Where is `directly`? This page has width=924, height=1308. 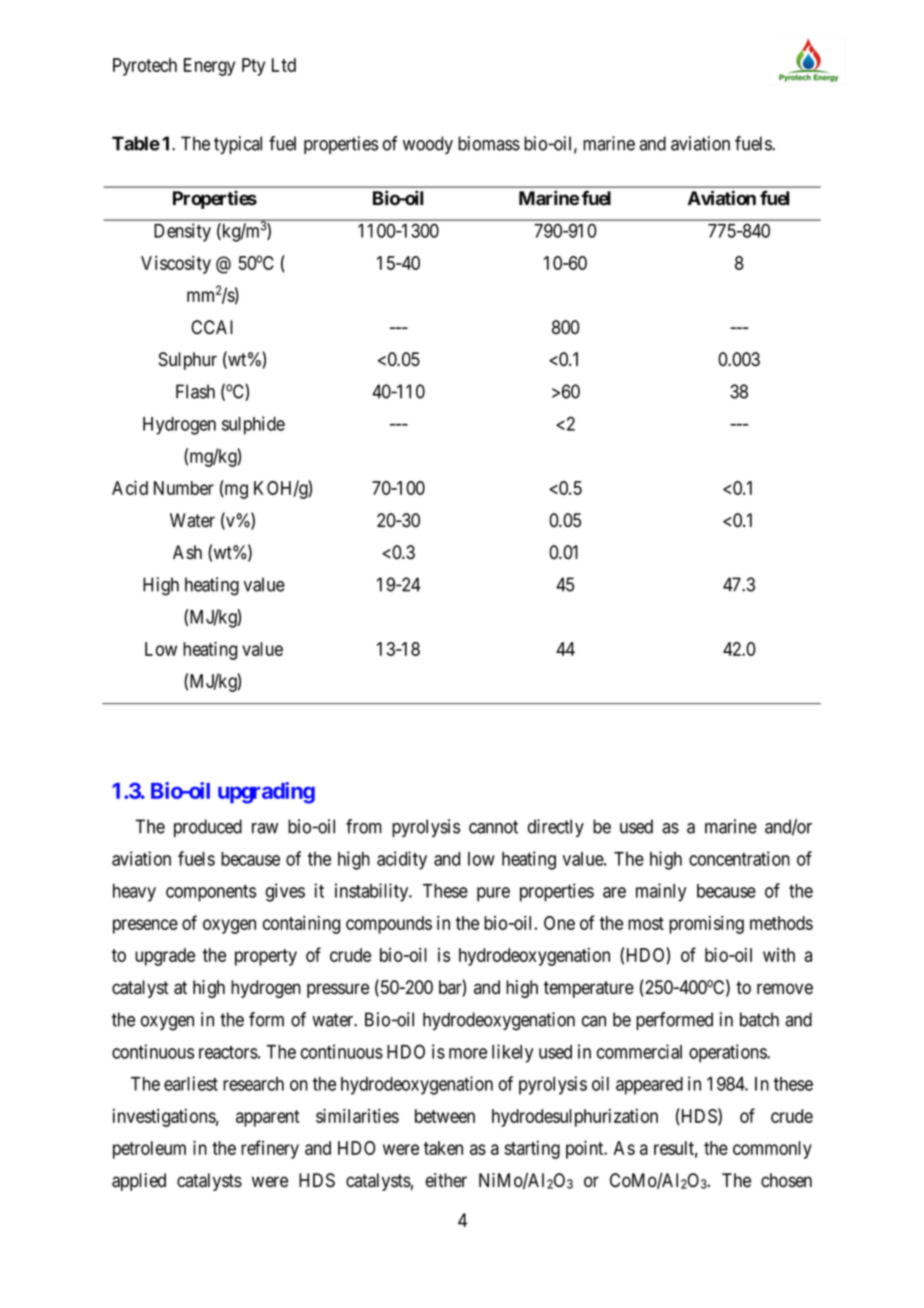 directly is located at coordinates (556, 828).
